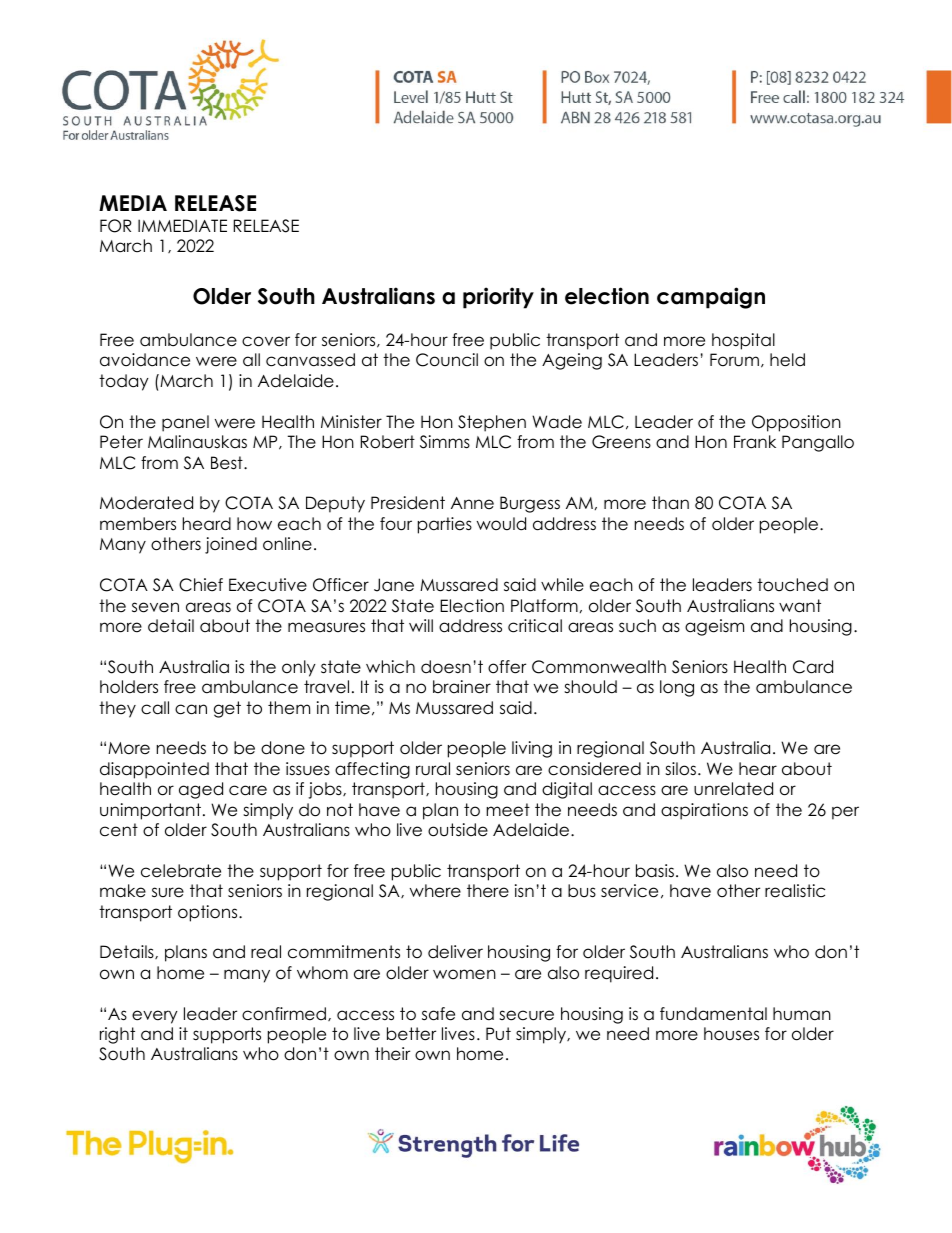  Describe the element at coordinates (227, 709) in the image. I see `get` at that location.
